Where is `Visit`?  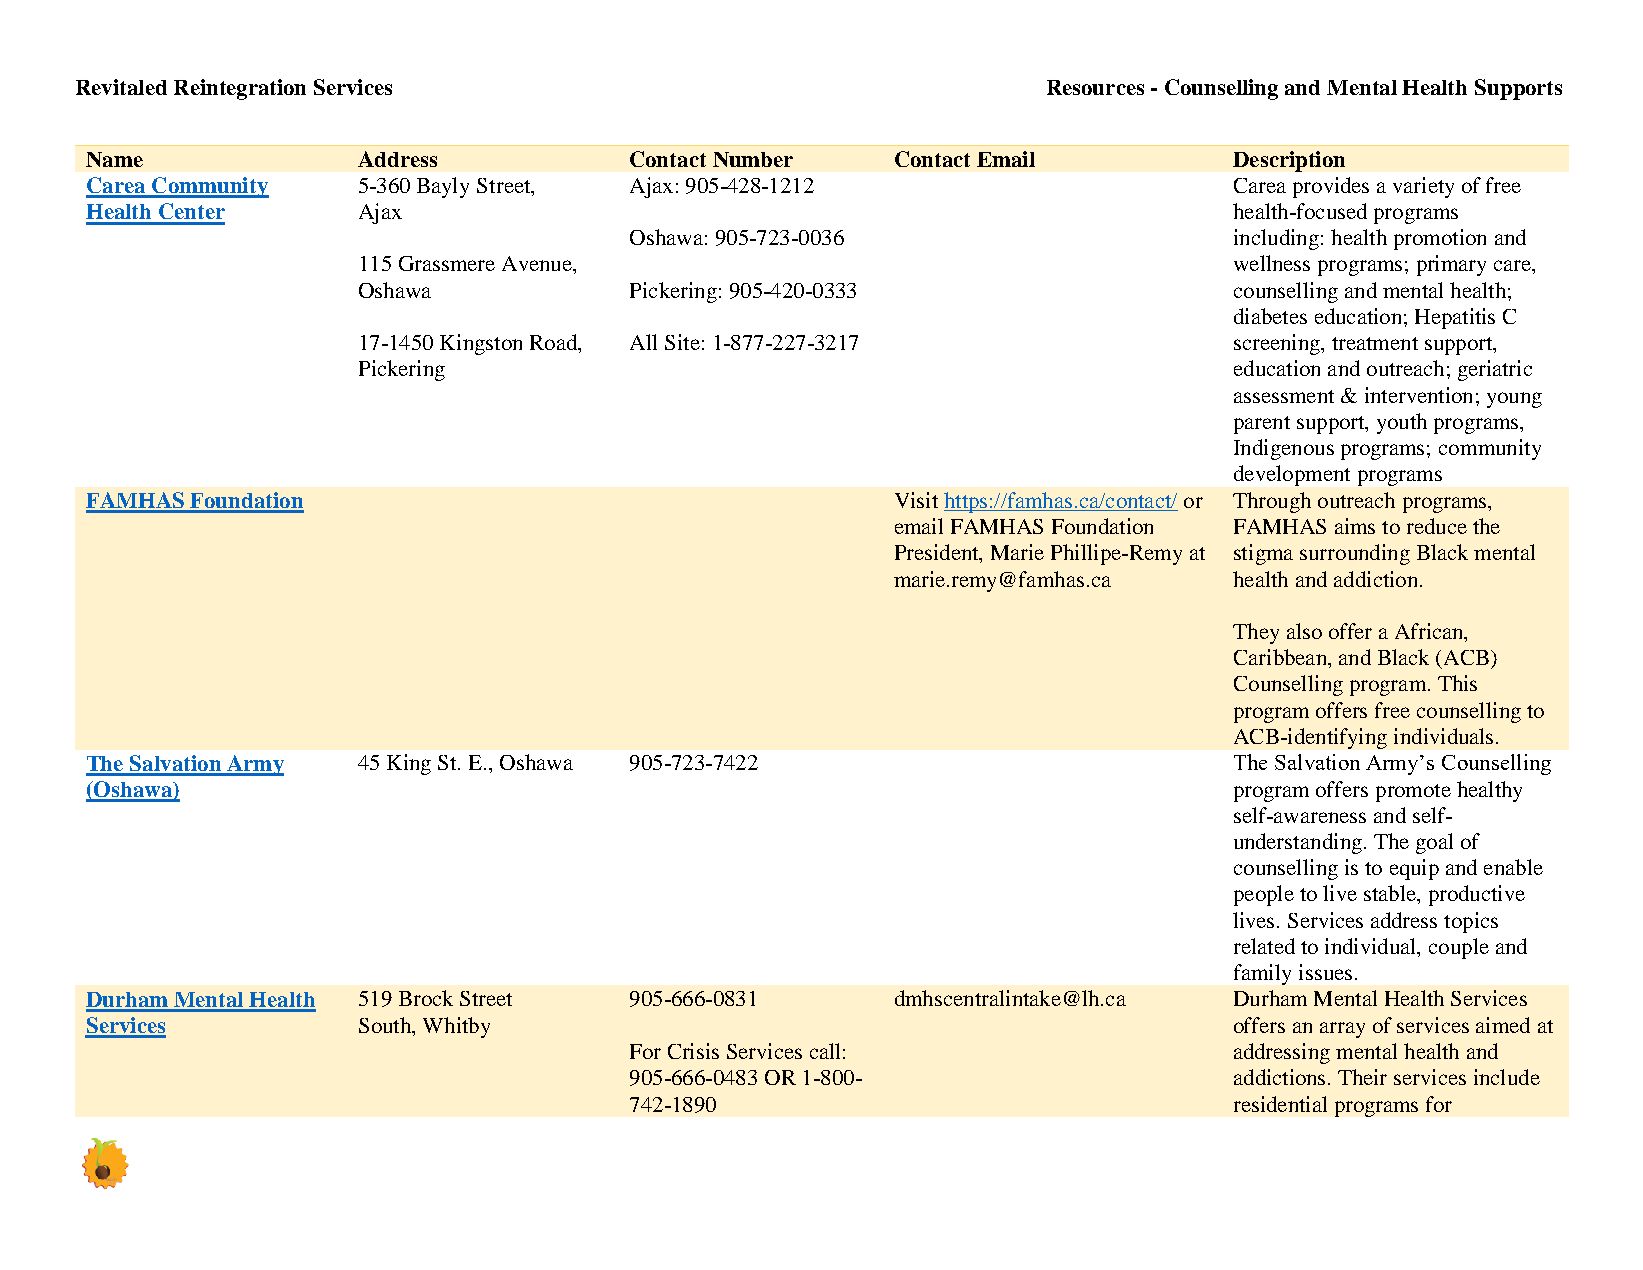 Visit is located at coordinates (916, 500).
